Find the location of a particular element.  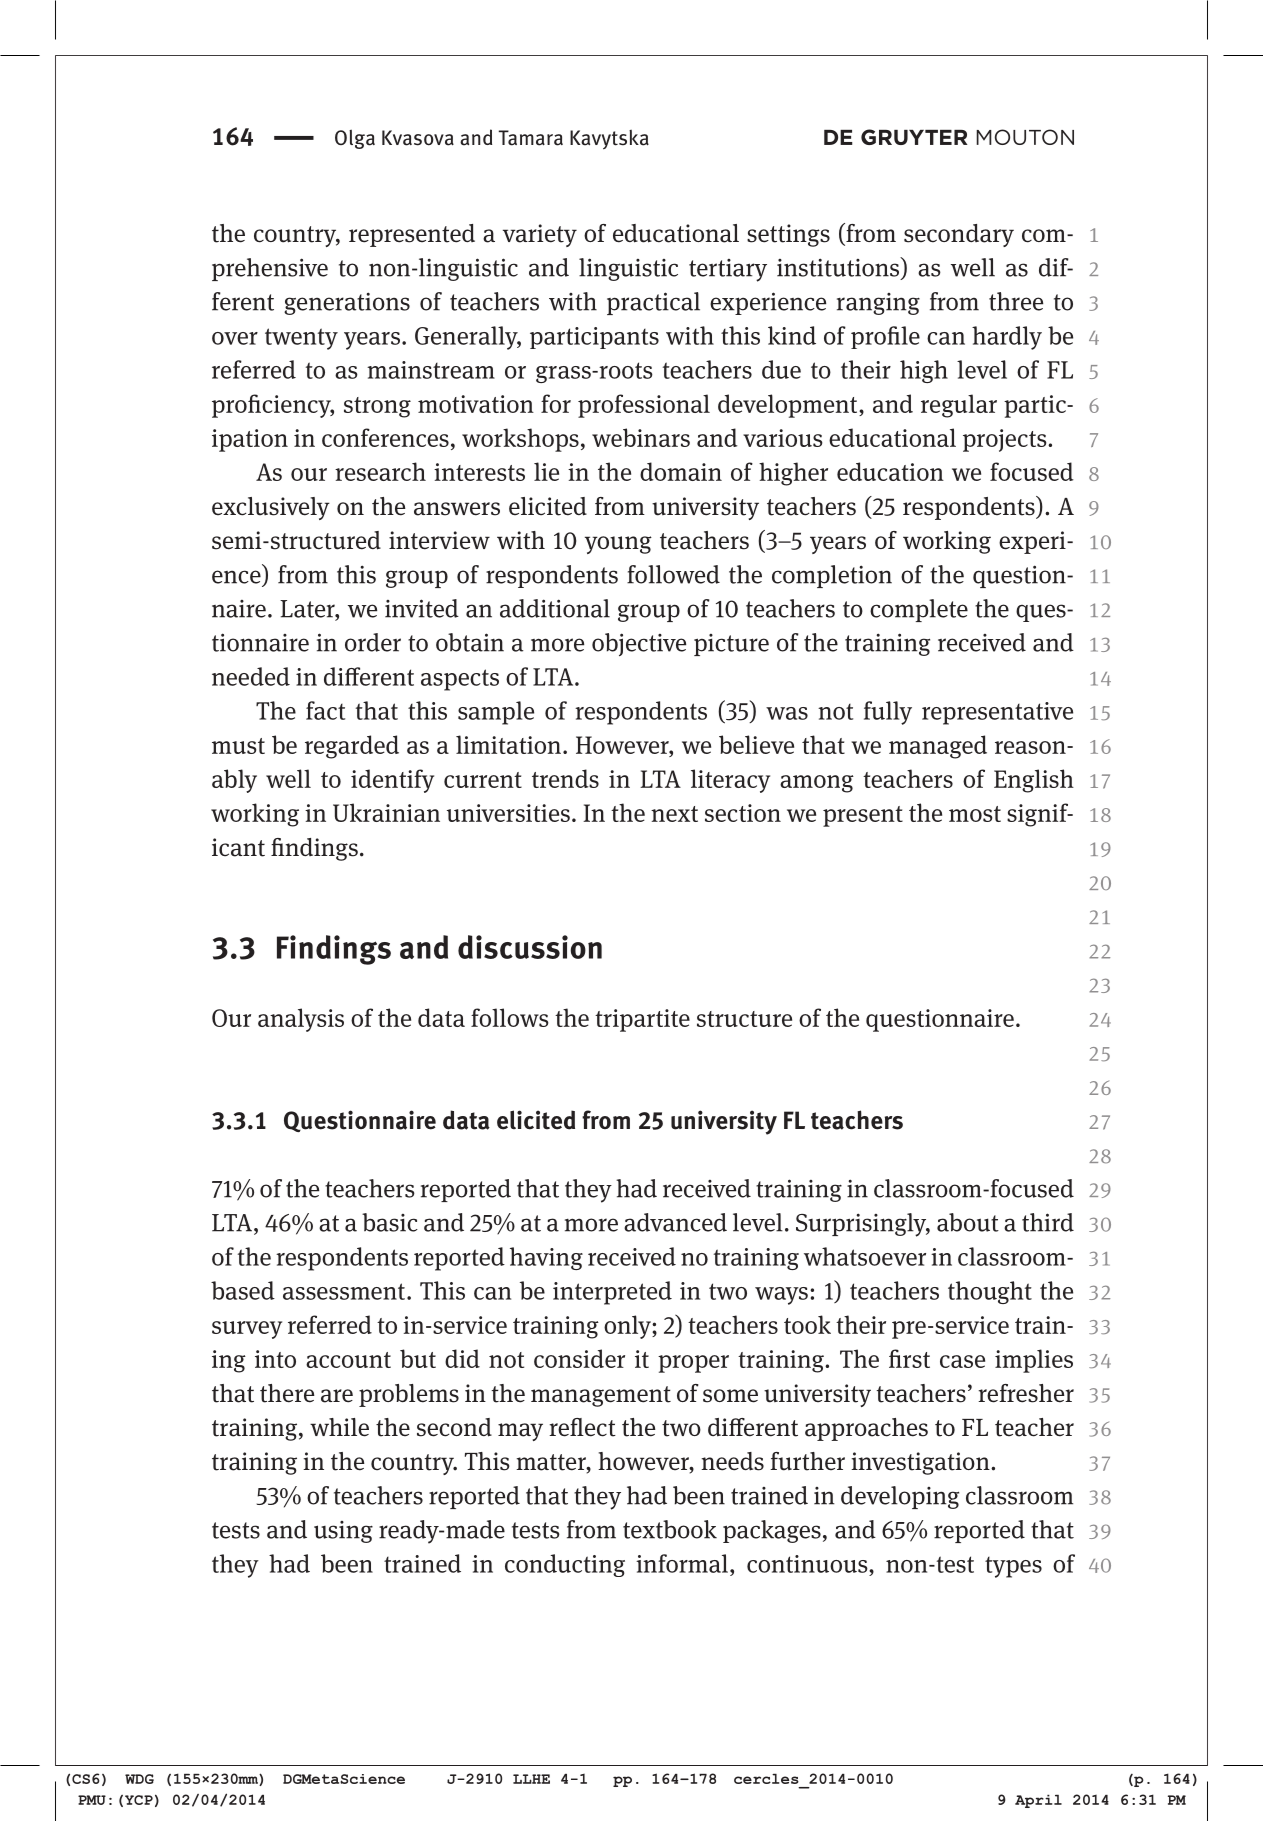

three is located at coordinates (1016, 301).
